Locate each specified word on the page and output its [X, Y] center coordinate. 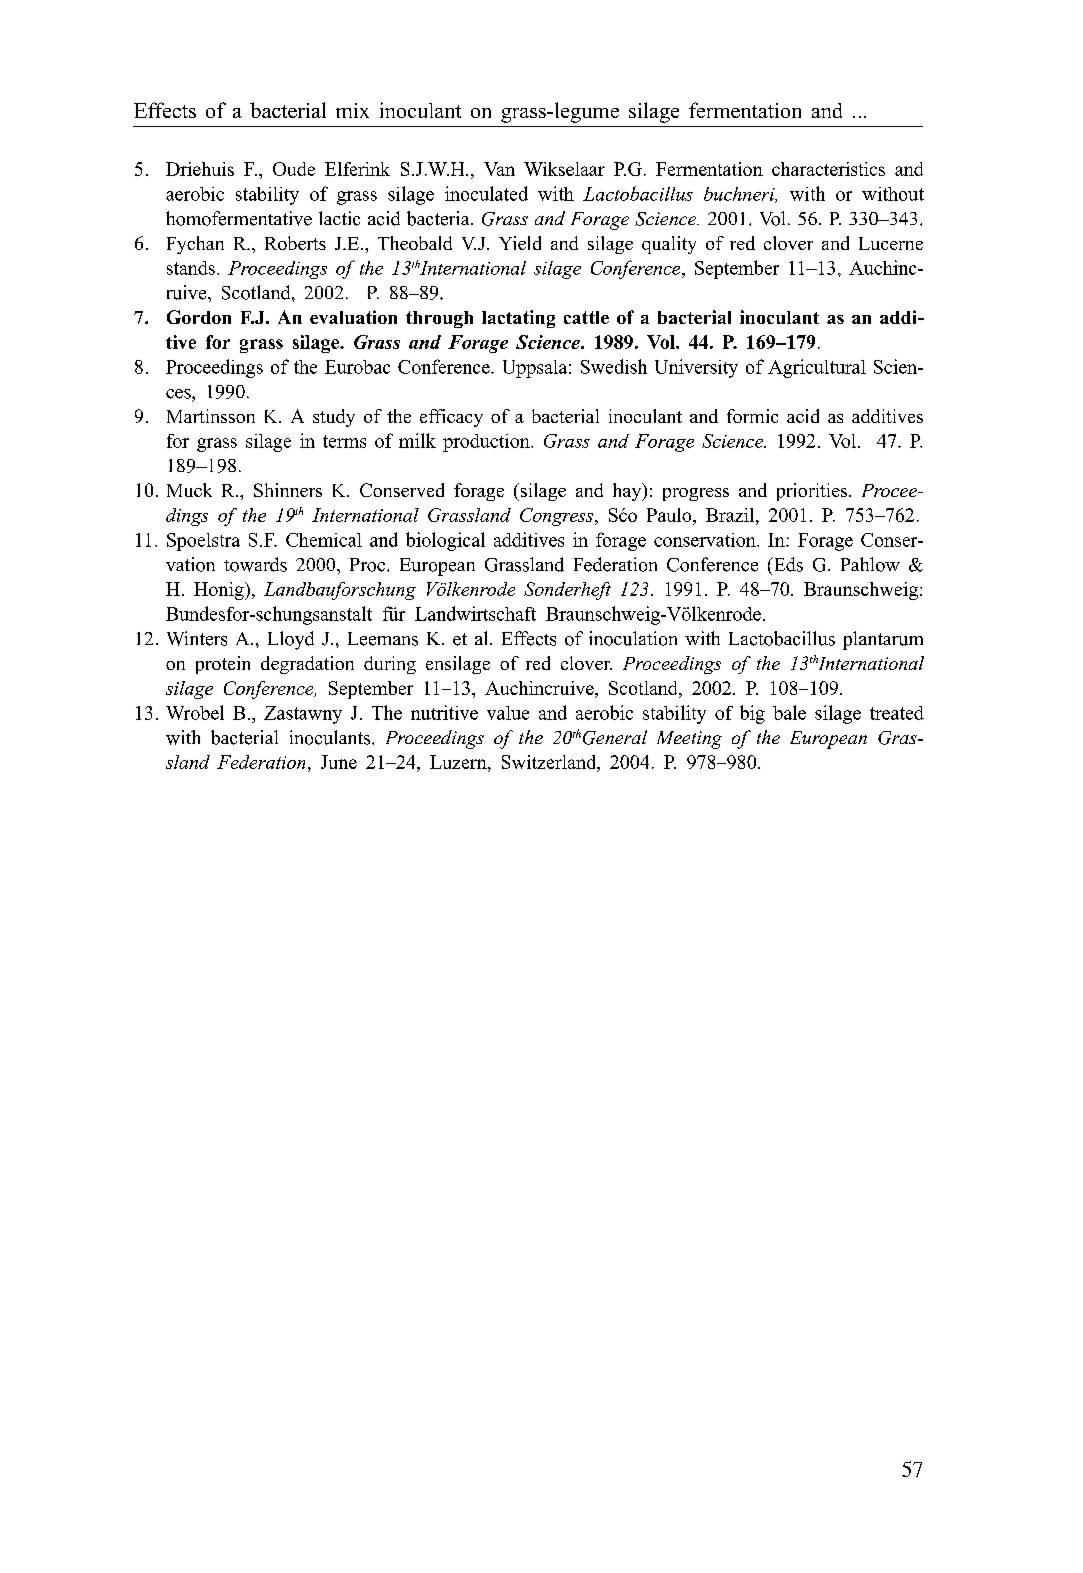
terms [344, 441]
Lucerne [891, 243]
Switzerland [550, 763]
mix [352, 110]
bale [789, 712]
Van [499, 169]
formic [752, 416]
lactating [518, 319]
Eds [787, 564]
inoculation [633, 638]
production [487, 443]
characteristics [828, 169]
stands [191, 268]
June [339, 762]
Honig [220, 591]
